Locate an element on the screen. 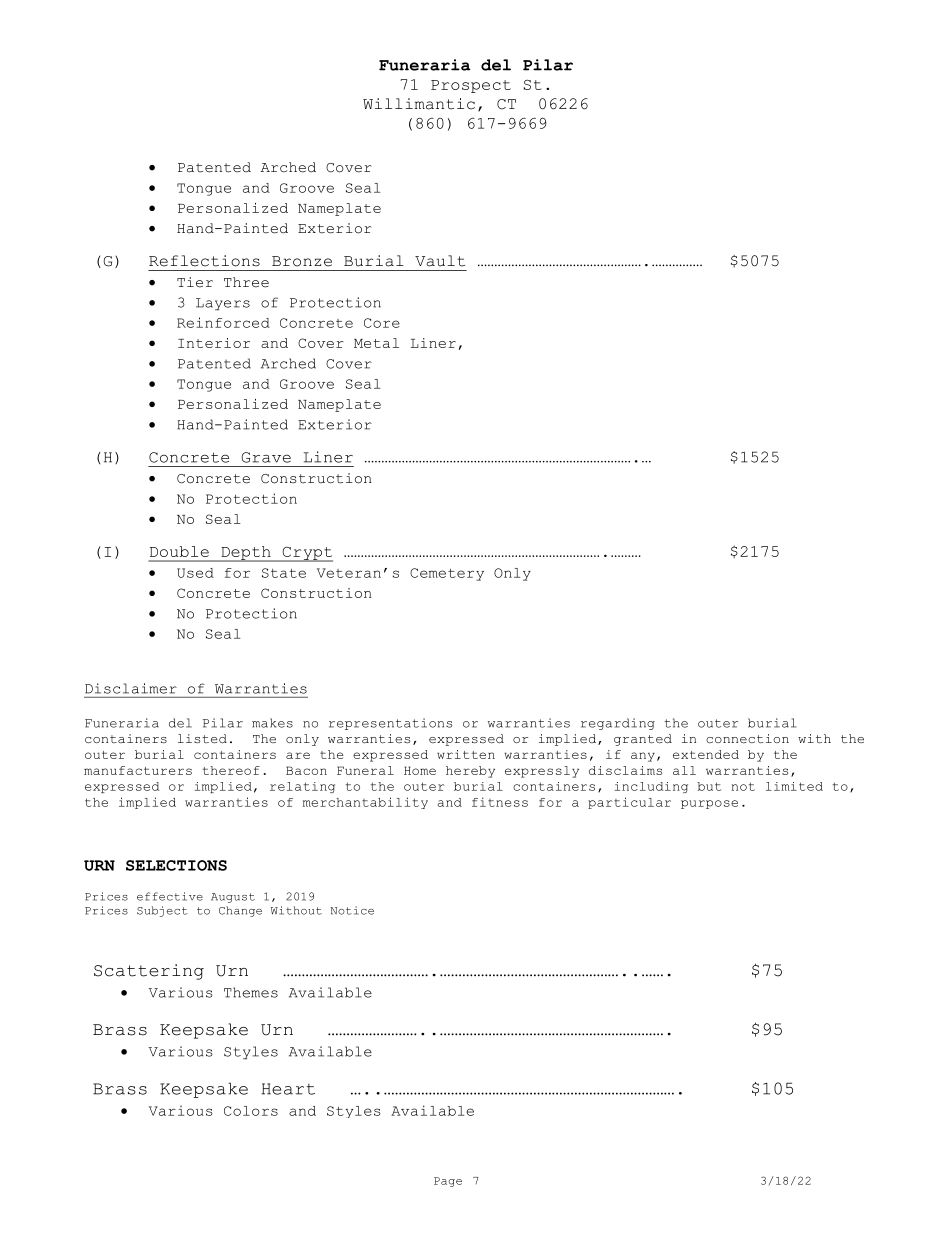  Used is located at coordinates (195, 573).
